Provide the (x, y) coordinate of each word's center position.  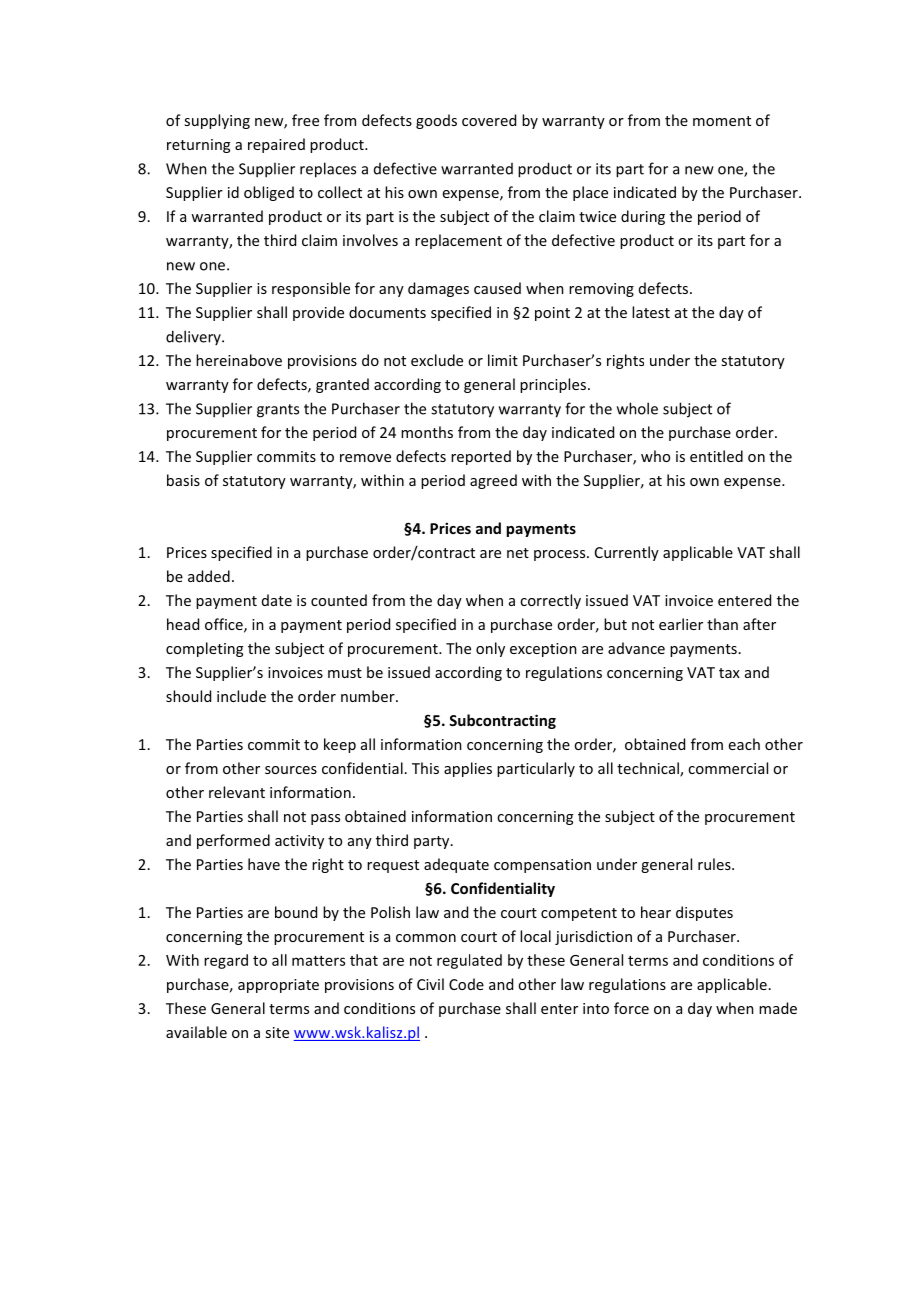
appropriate (278, 986)
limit (503, 360)
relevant (237, 792)
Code (466, 984)
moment (722, 121)
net (518, 553)
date (277, 600)
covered (489, 120)
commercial (728, 768)
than (722, 624)
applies (468, 769)
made (778, 1008)
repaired (276, 145)
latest (651, 312)
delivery (194, 337)
